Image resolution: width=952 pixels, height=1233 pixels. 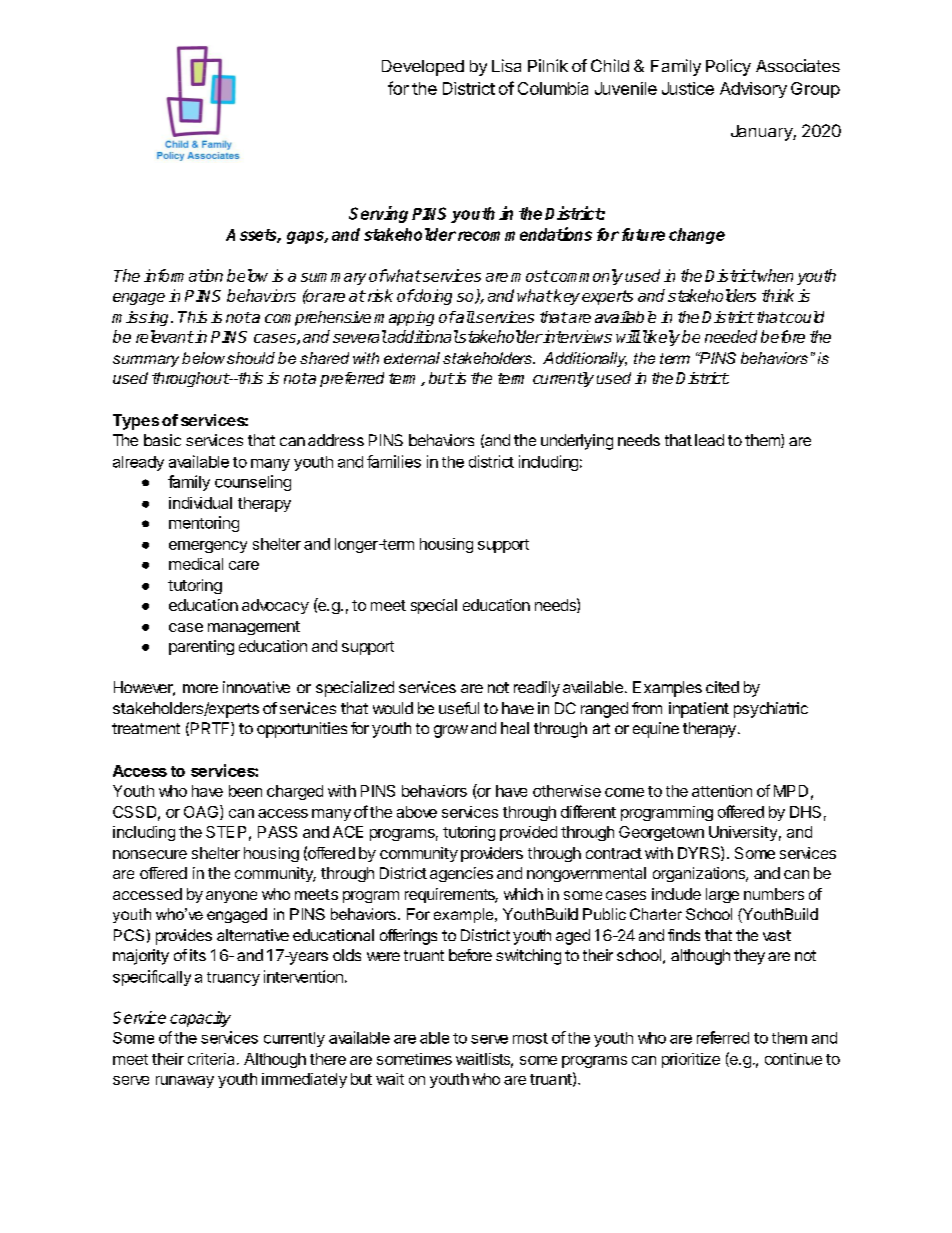 I want to click on above, so click(x=417, y=812).
